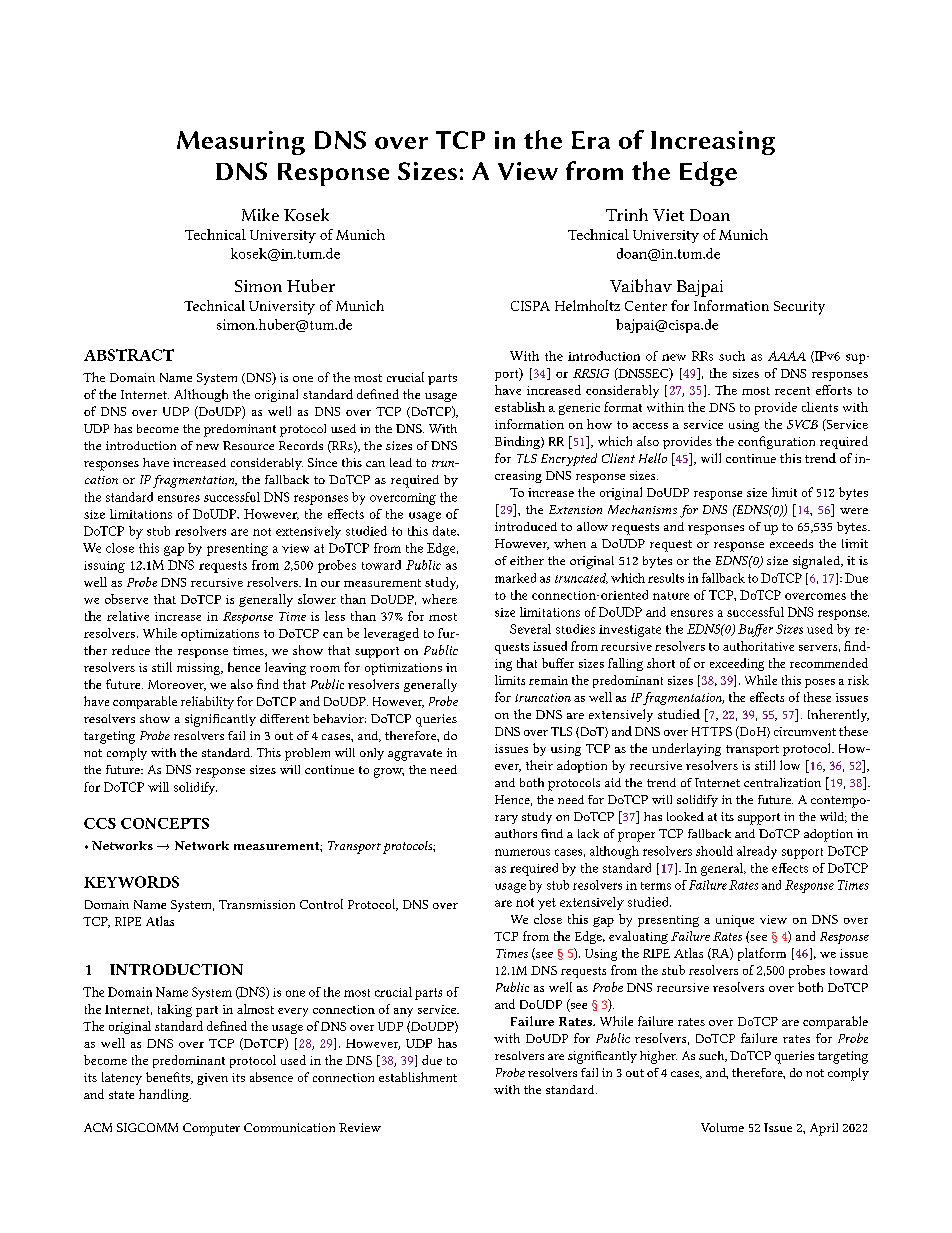 Image resolution: width=952 pixels, height=1233 pixels. I want to click on Security, so click(799, 308).
